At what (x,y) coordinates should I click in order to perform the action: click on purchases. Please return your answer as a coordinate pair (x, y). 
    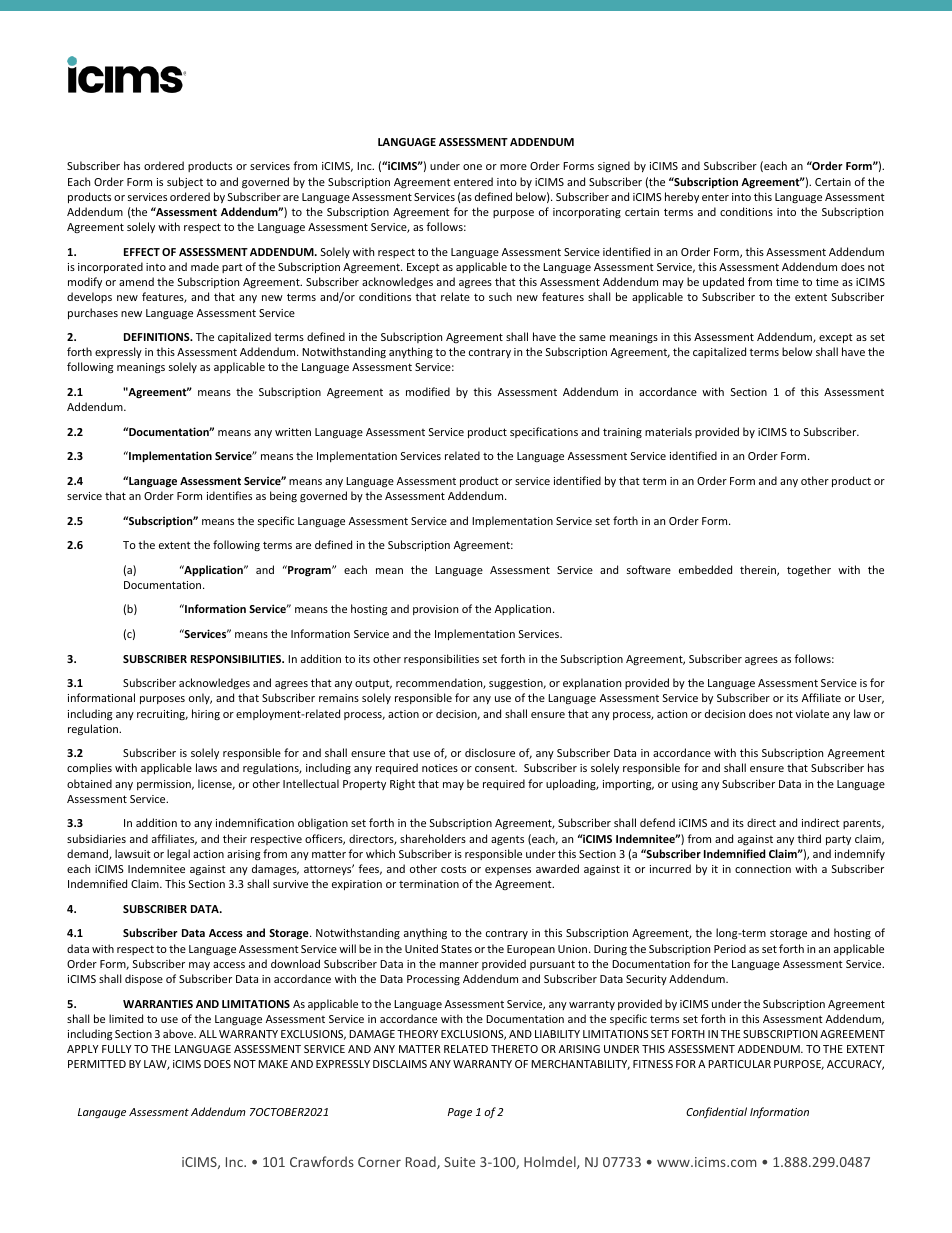
    Looking at the image, I should click on (93, 313).
